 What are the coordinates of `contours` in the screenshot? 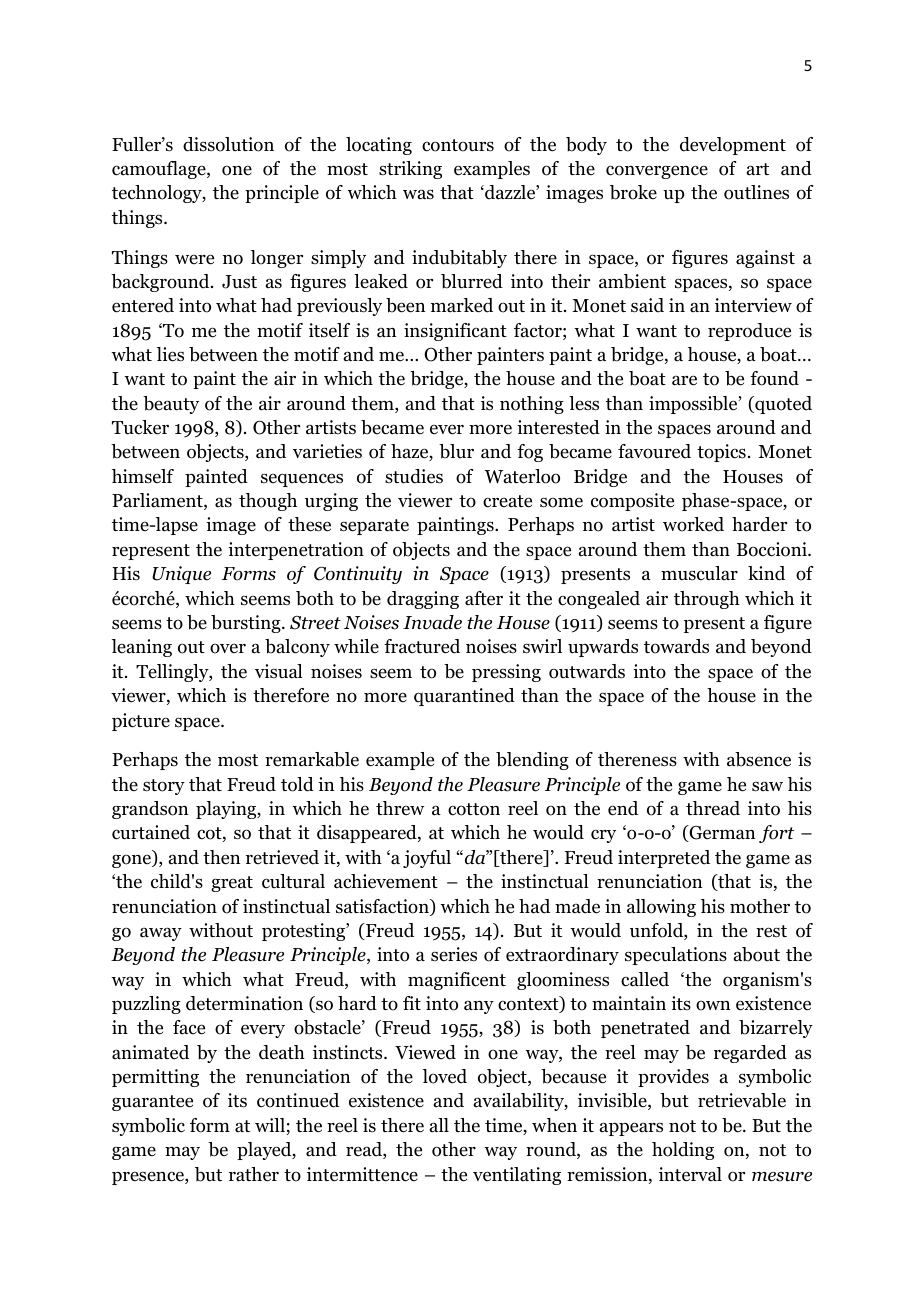 It's located at (458, 145).
